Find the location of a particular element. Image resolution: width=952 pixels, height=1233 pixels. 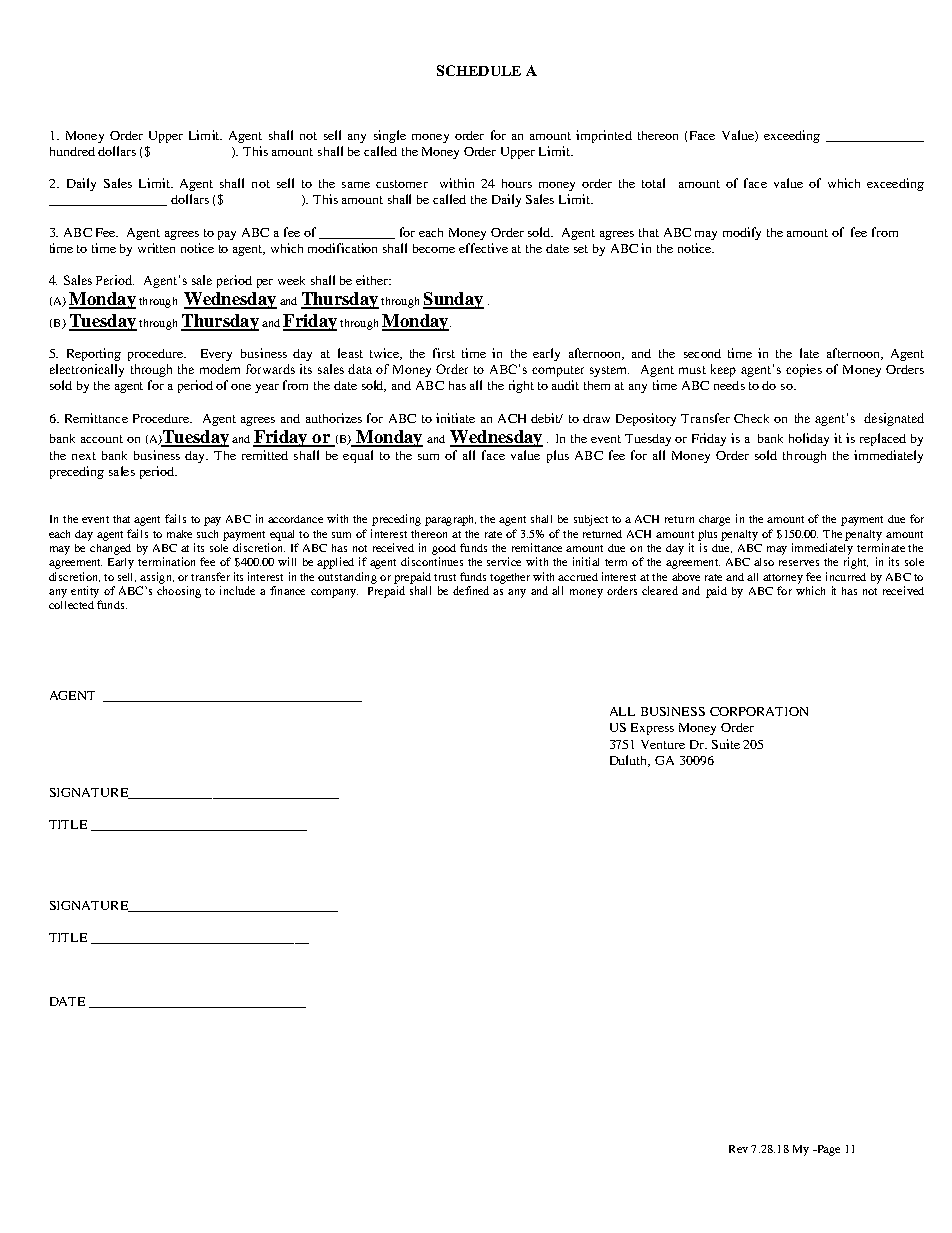

charge is located at coordinates (714, 520).
